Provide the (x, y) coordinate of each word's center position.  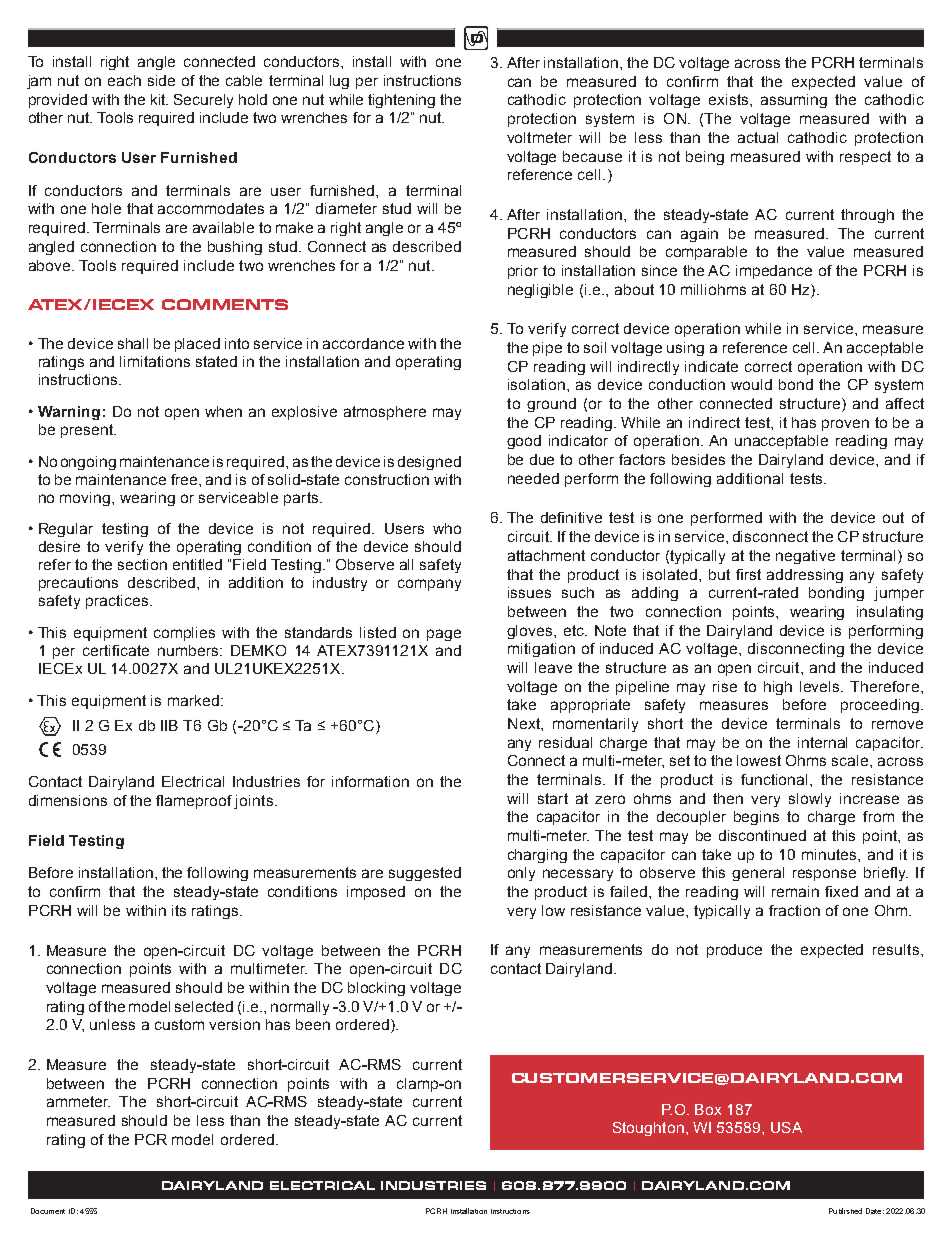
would (751, 384)
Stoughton (648, 1129)
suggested (425, 874)
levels (821, 686)
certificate (116, 650)
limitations (155, 361)
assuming (794, 101)
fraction (794, 910)
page (444, 635)
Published (845, 1211)
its (179, 910)
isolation (536, 384)
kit (159, 99)
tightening (401, 101)
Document (48, 1211)
